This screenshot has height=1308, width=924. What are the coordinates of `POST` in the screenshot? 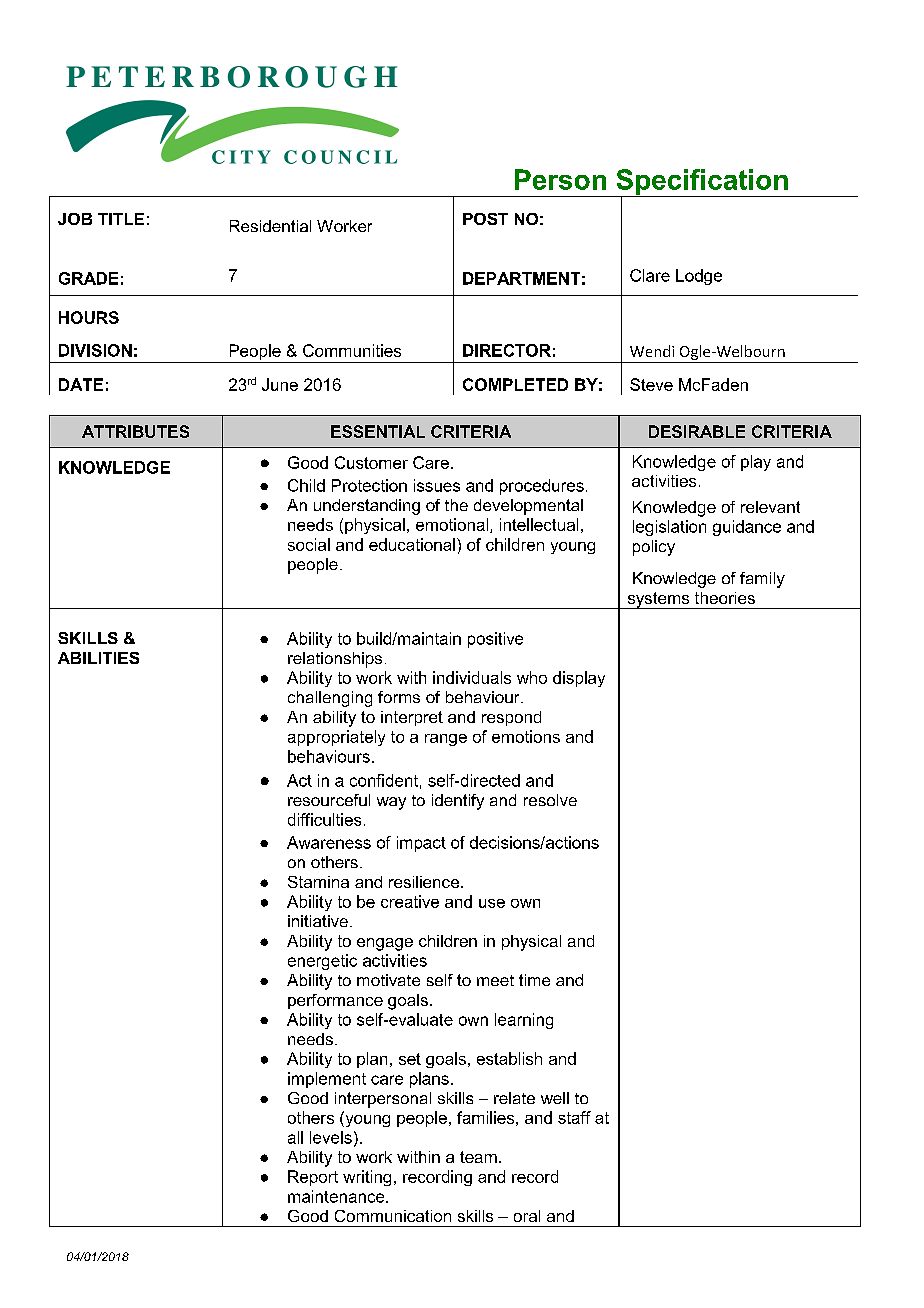 It's located at (485, 219).
